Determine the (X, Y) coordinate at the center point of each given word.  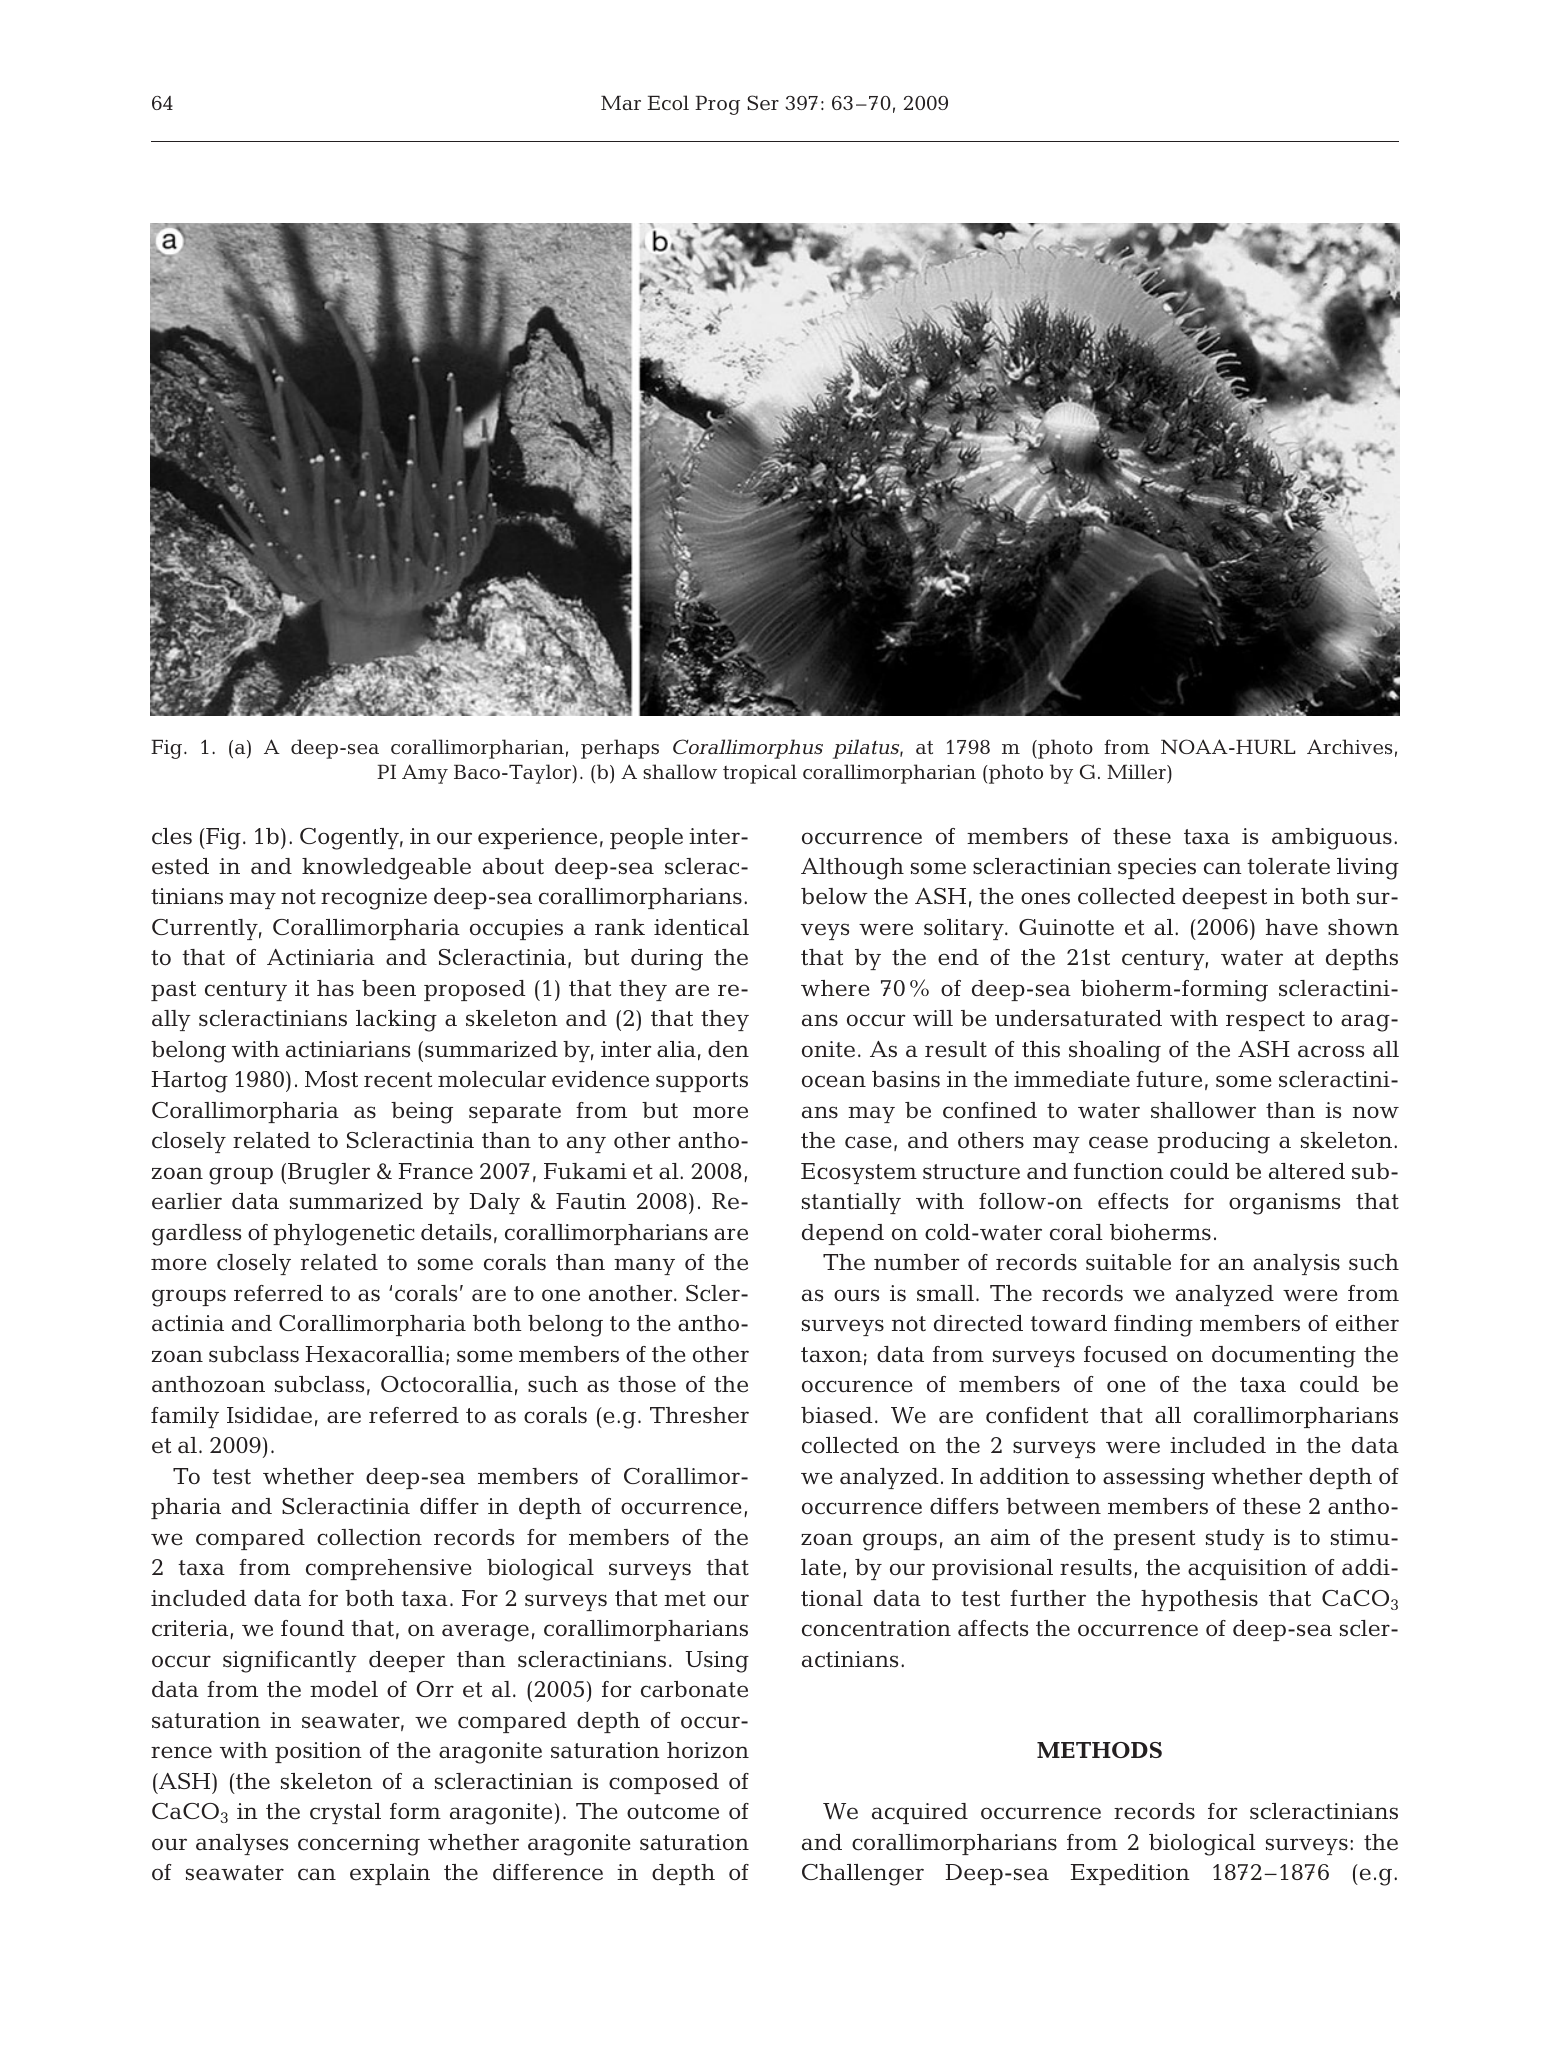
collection (369, 1537)
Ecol (668, 102)
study (1235, 1539)
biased (836, 1415)
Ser (763, 103)
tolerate (1288, 866)
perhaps (620, 749)
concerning (359, 1845)
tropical (760, 774)
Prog (717, 105)
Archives (1349, 746)
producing (1213, 1143)
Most (331, 1079)
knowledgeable (386, 869)
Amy (425, 774)
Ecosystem (859, 1173)
